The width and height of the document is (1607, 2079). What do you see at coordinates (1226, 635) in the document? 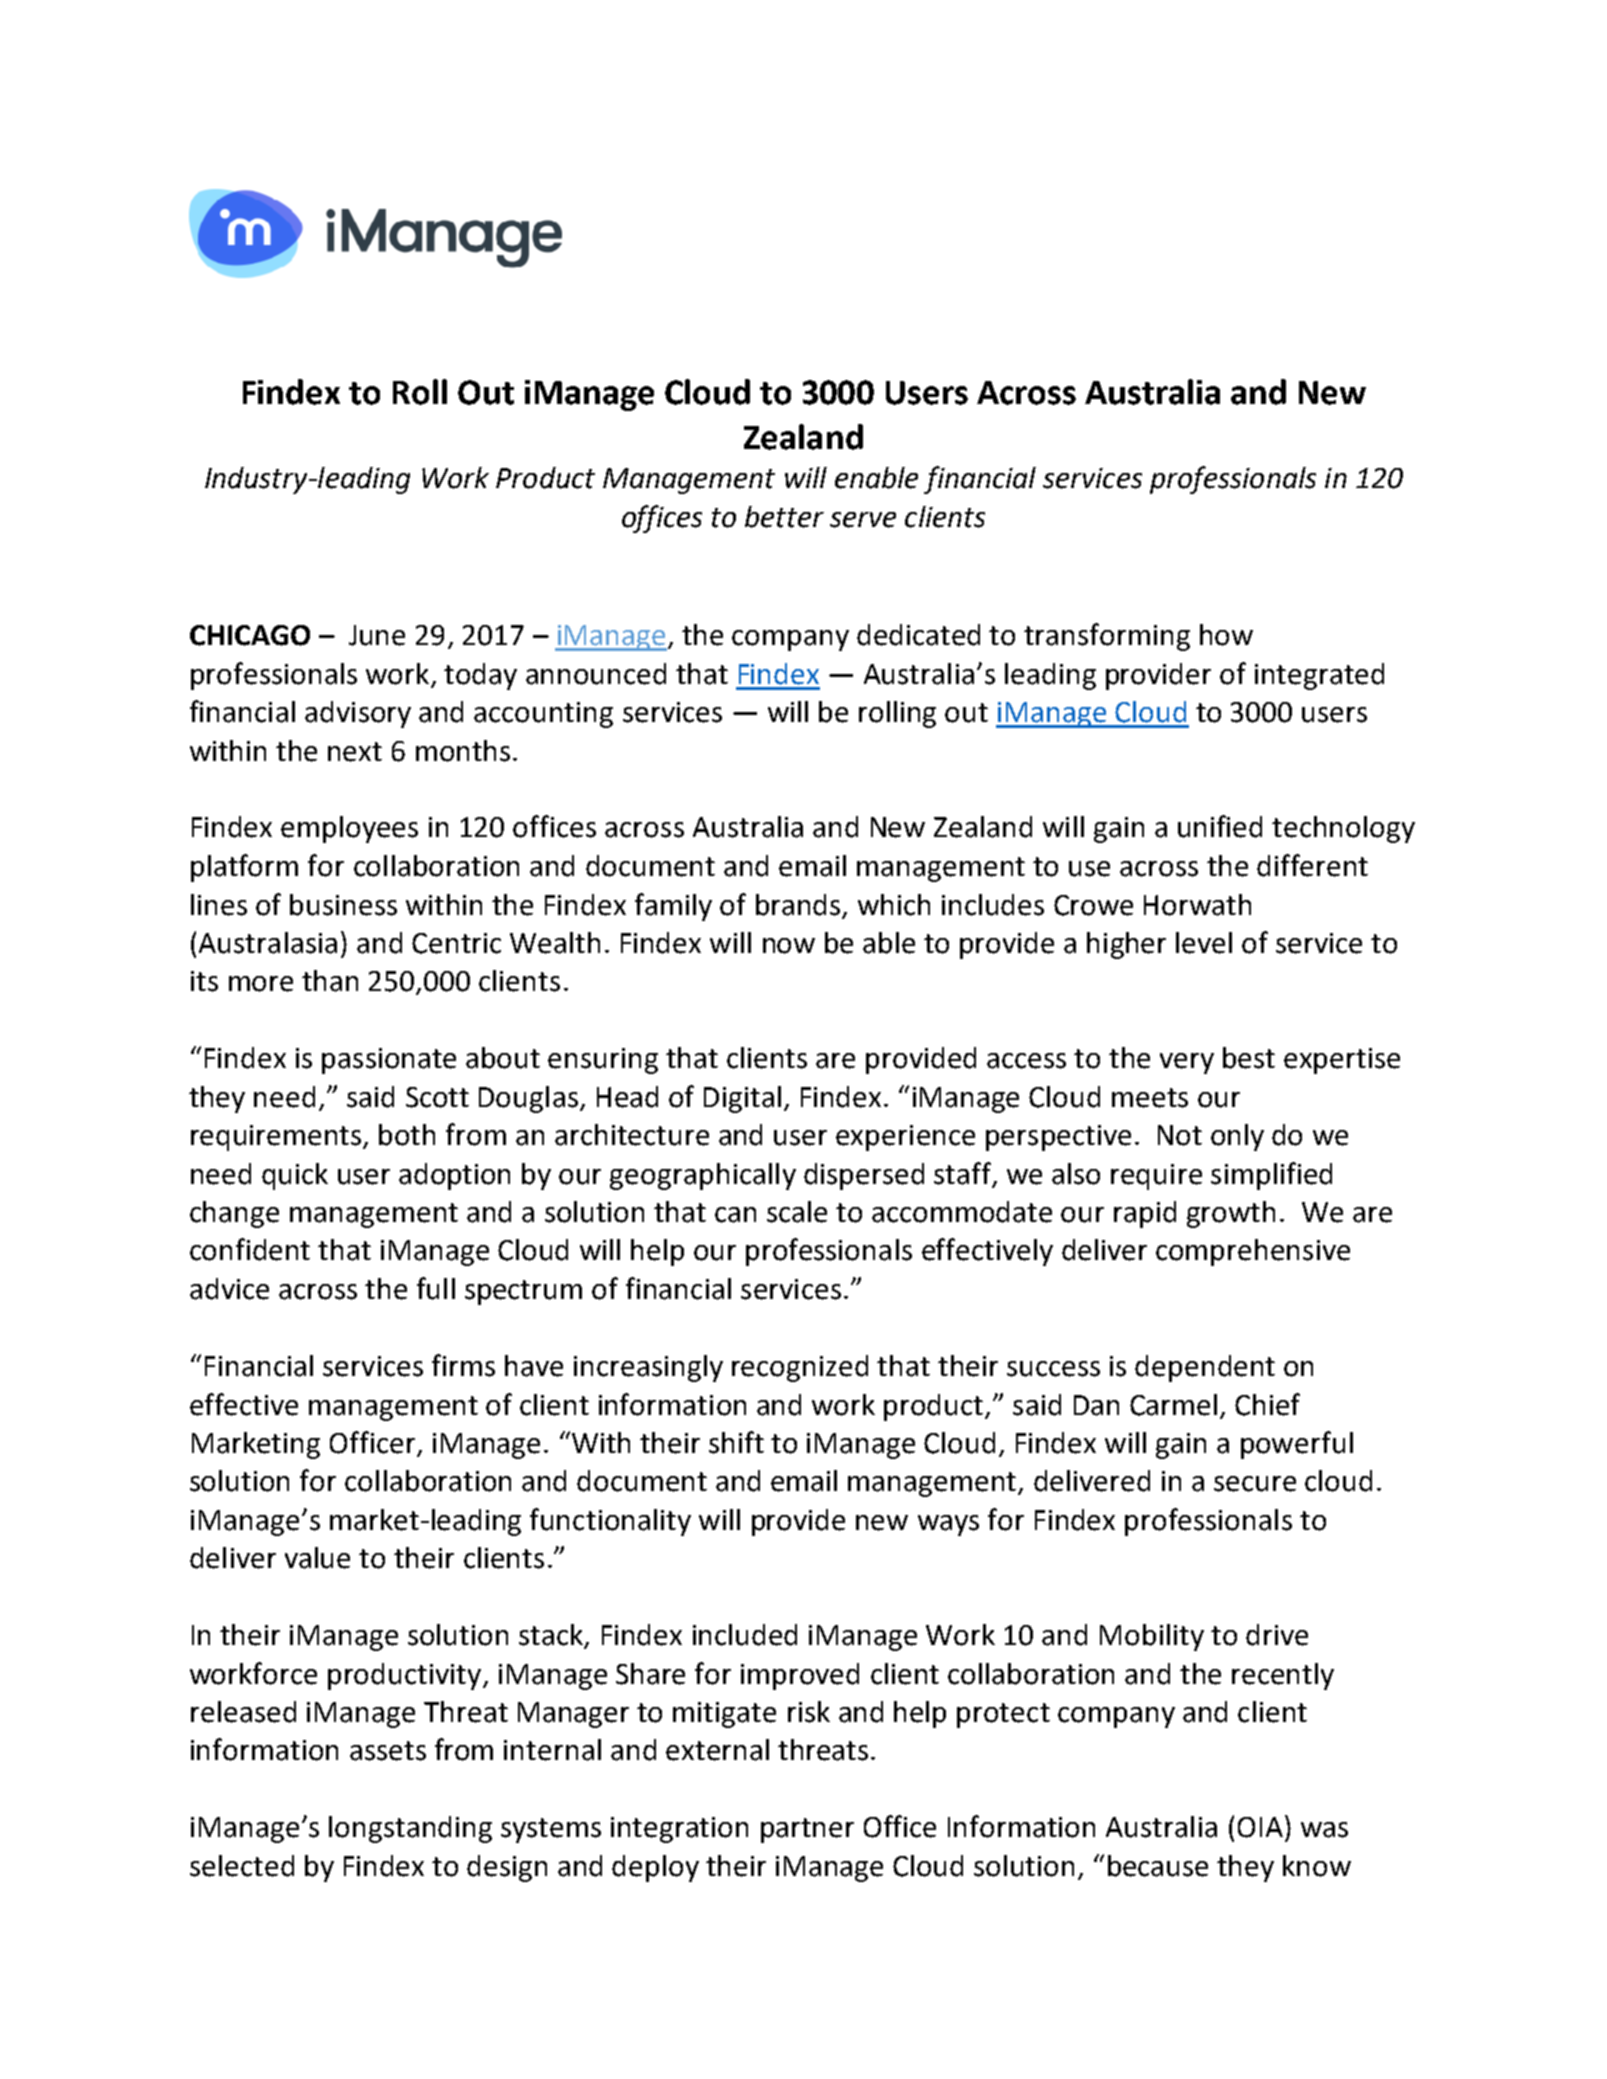
I see `how` at bounding box center [1226, 635].
